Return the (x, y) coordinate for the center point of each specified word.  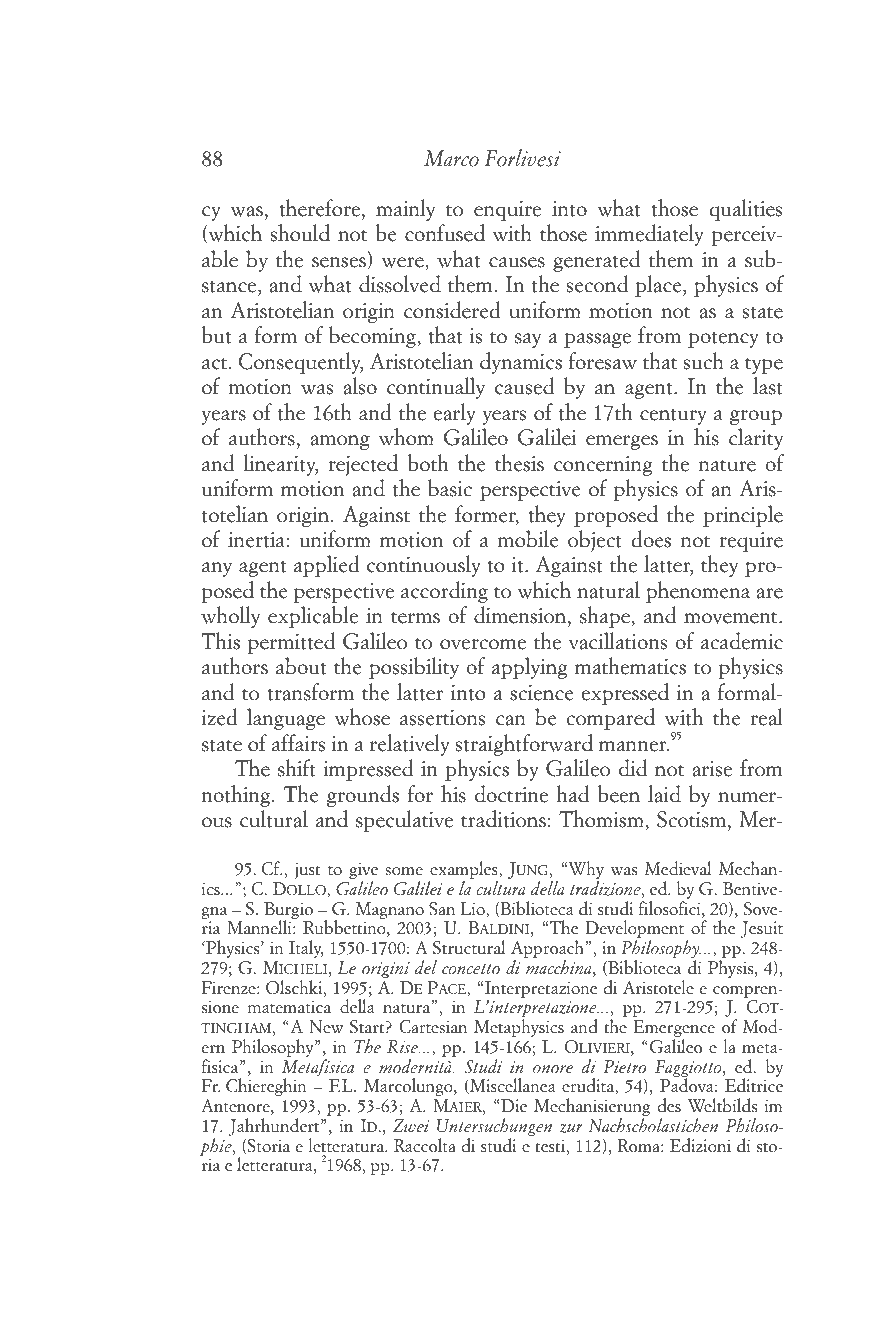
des (669, 1105)
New (326, 1027)
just (307, 870)
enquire (507, 211)
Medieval (678, 868)
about (301, 666)
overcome (483, 644)
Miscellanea (511, 1086)
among (340, 442)
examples (464, 871)
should (300, 233)
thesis (519, 463)
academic (742, 641)
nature (727, 465)
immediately (649, 235)
